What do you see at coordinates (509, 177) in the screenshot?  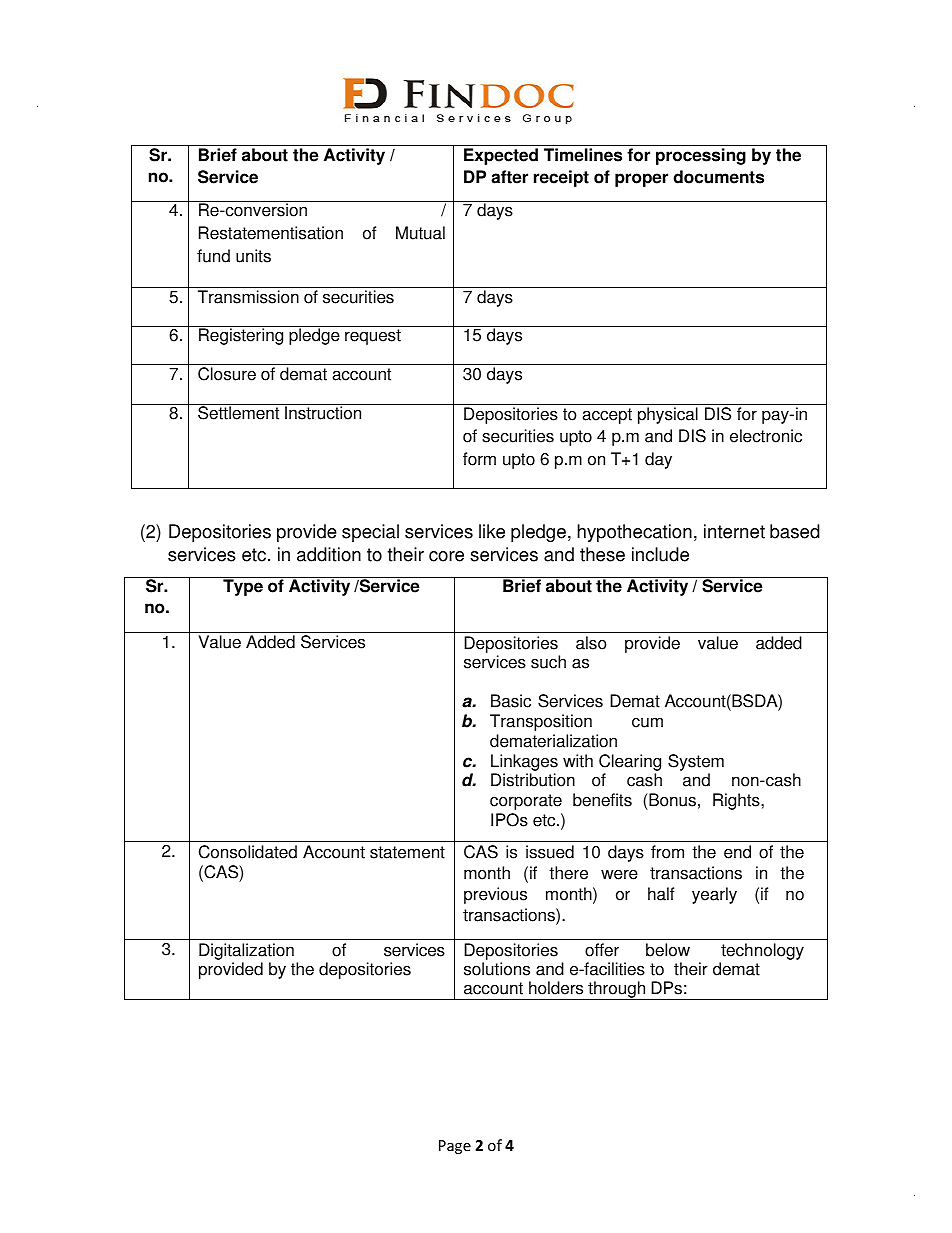 I see `after` at bounding box center [509, 177].
